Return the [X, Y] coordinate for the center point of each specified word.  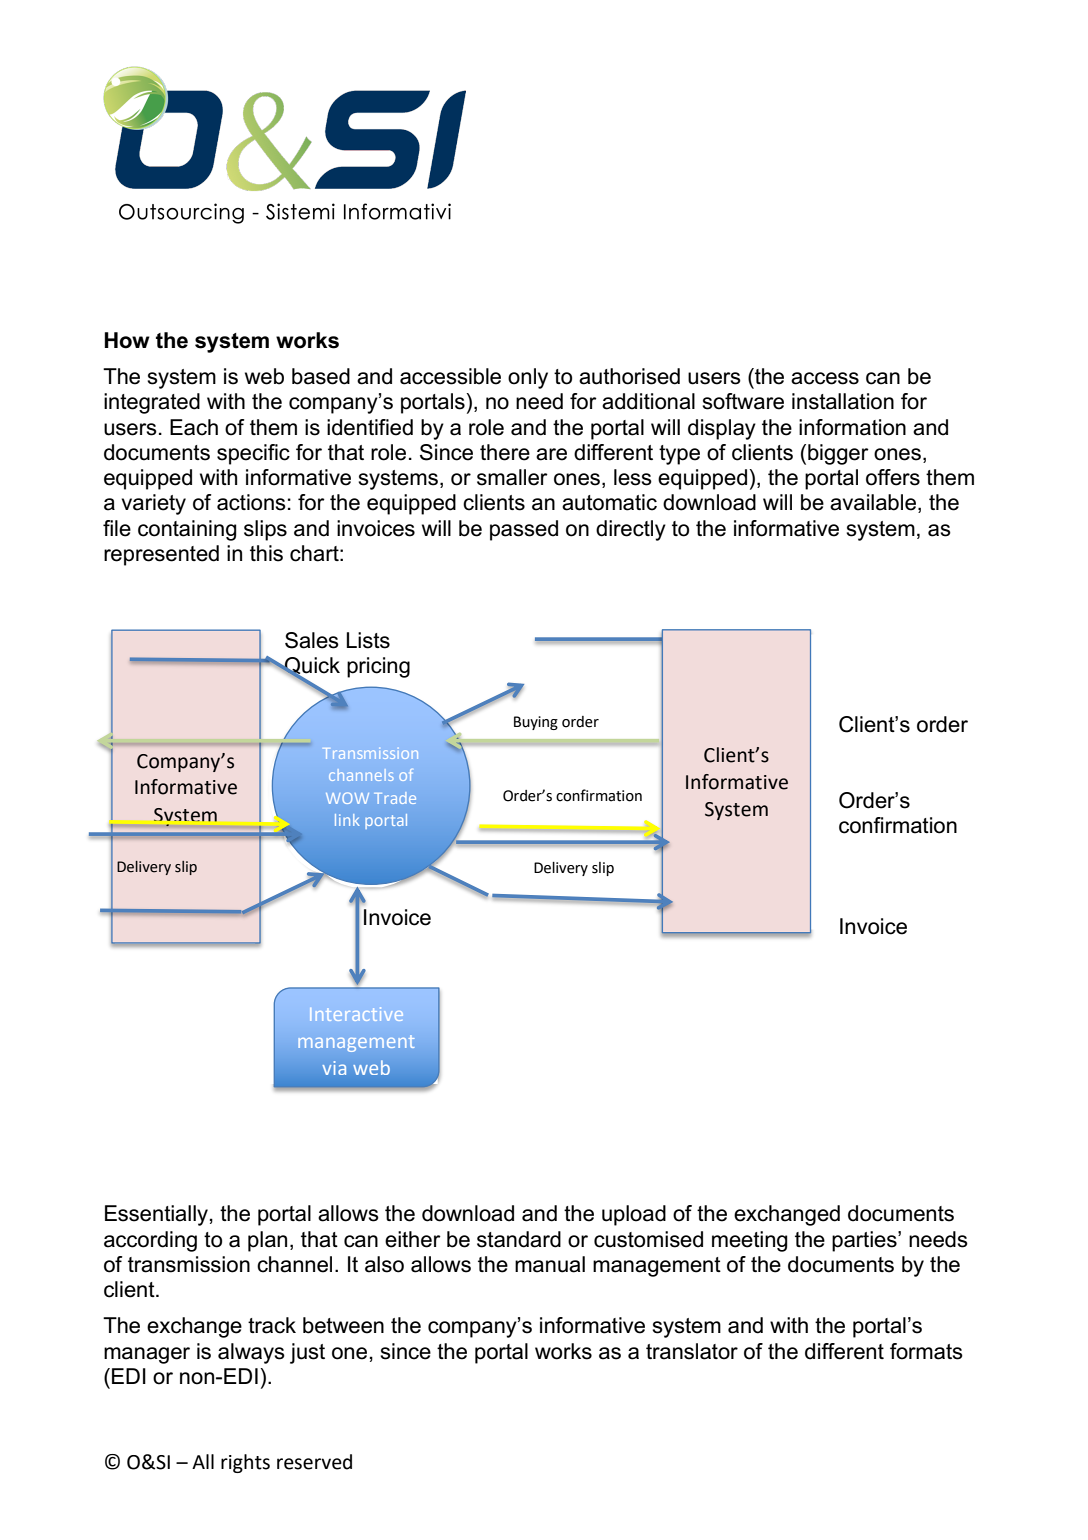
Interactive [356, 1014]
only [528, 378]
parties [865, 1241]
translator [692, 1351]
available [874, 503]
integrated [152, 403]
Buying [536, 723]
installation [843, 401]
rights [245, 1463]
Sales [312, 640]
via [334, 1068]
